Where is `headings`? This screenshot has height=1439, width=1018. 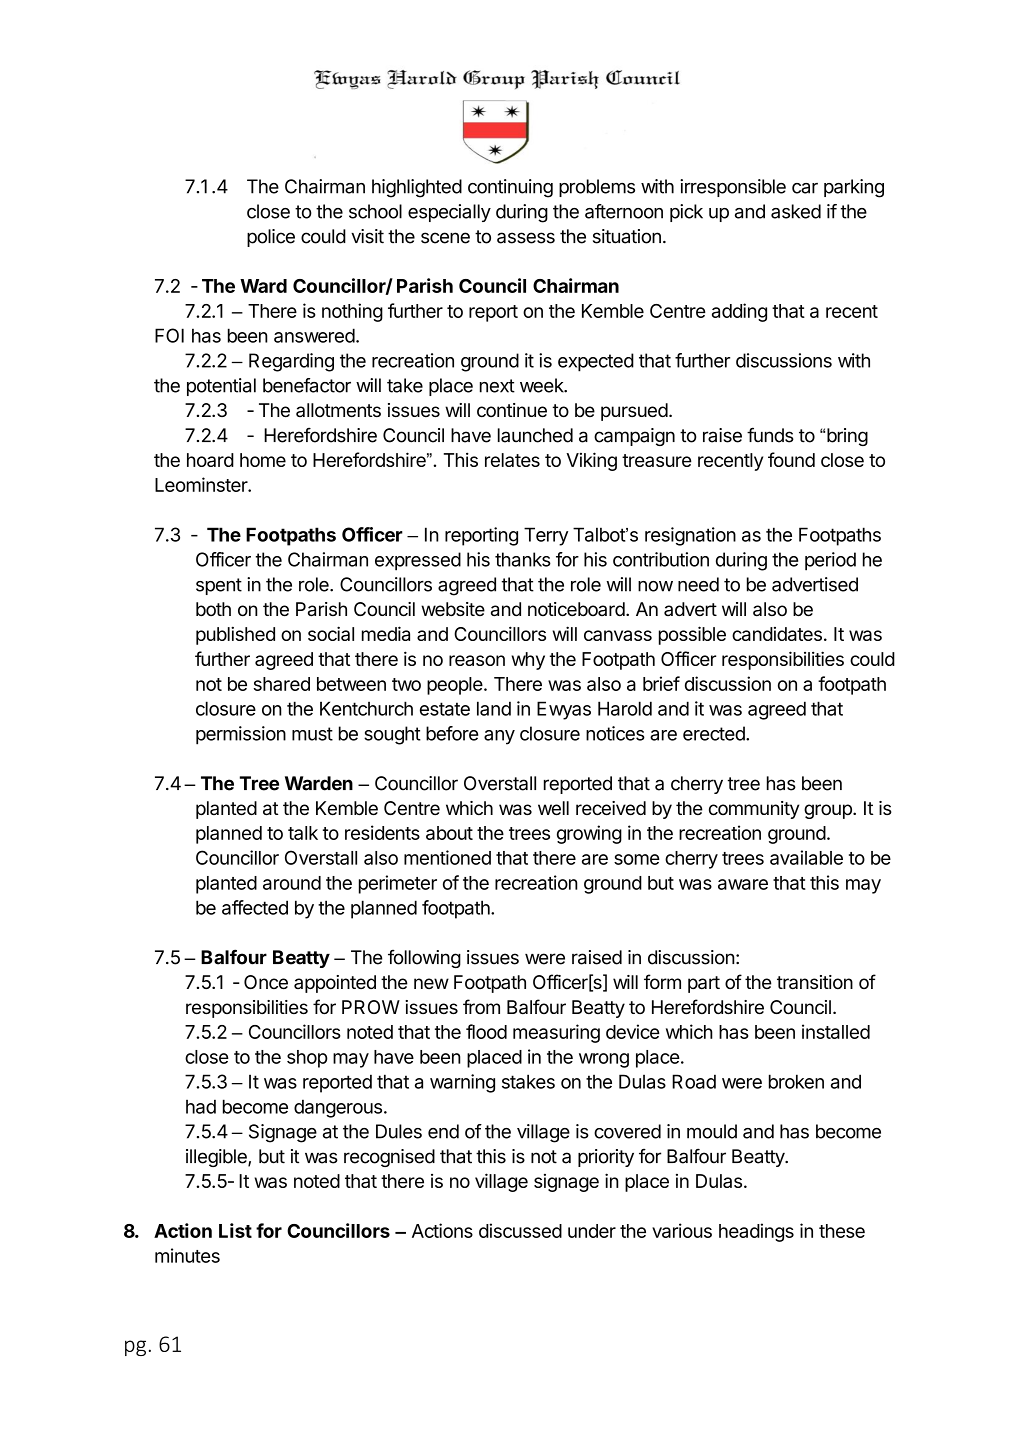
headings is located at coordinates (756, 1232).
